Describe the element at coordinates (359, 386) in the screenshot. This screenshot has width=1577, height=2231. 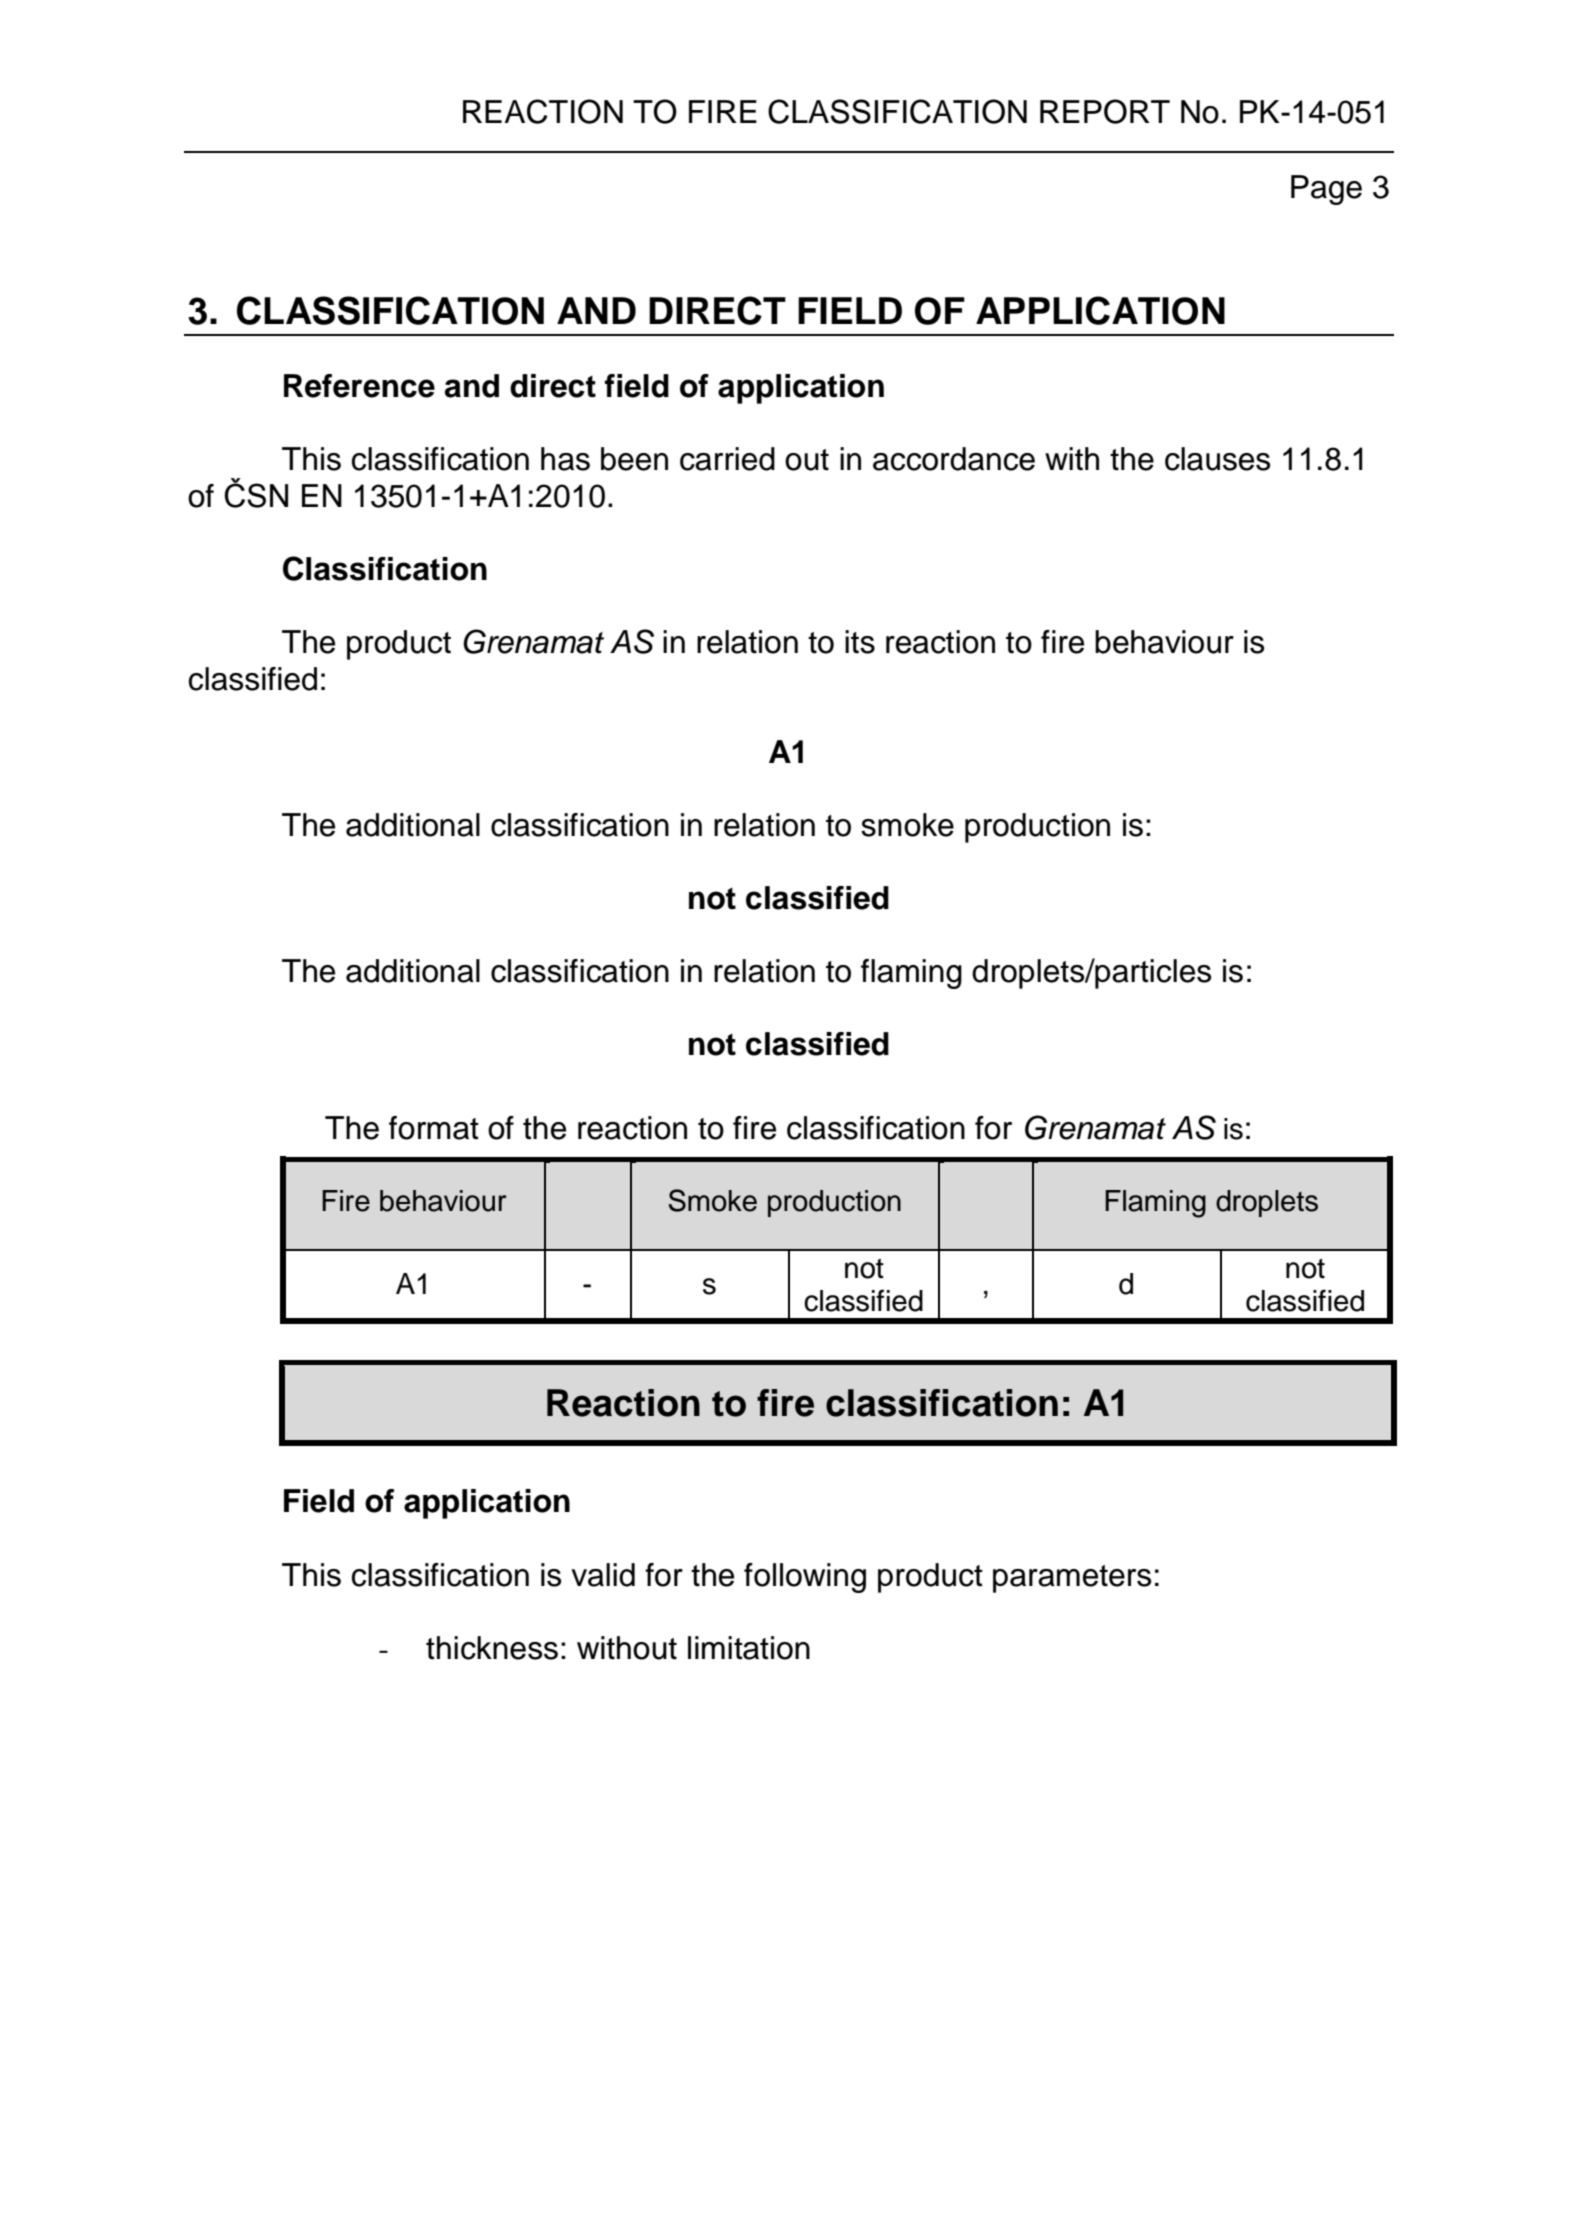
I see `Reference` at that location.
